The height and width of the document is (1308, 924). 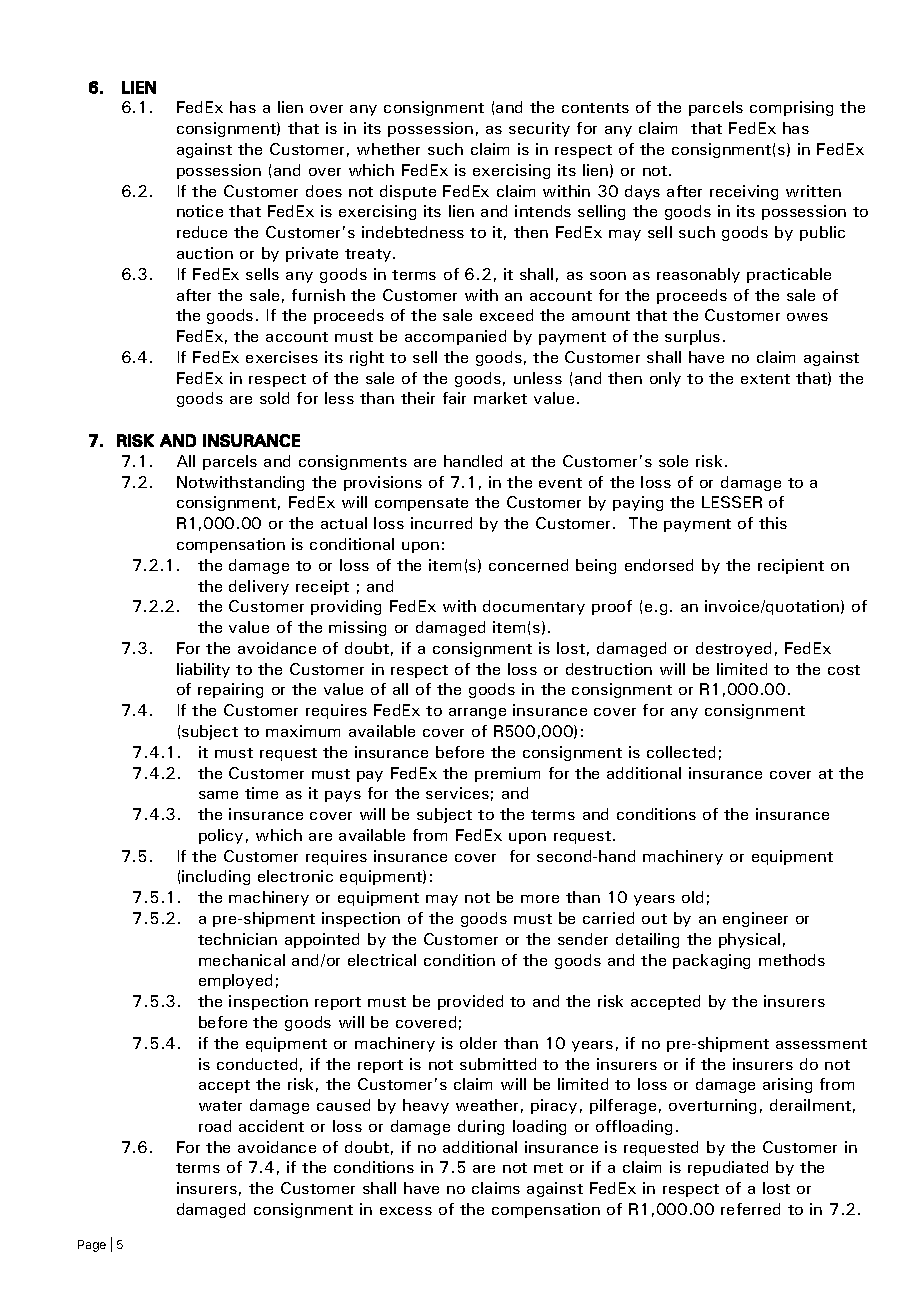 What do you see at coordinates (454, 398) in the document?
I see `fair` at bounding box center [454, 398].
